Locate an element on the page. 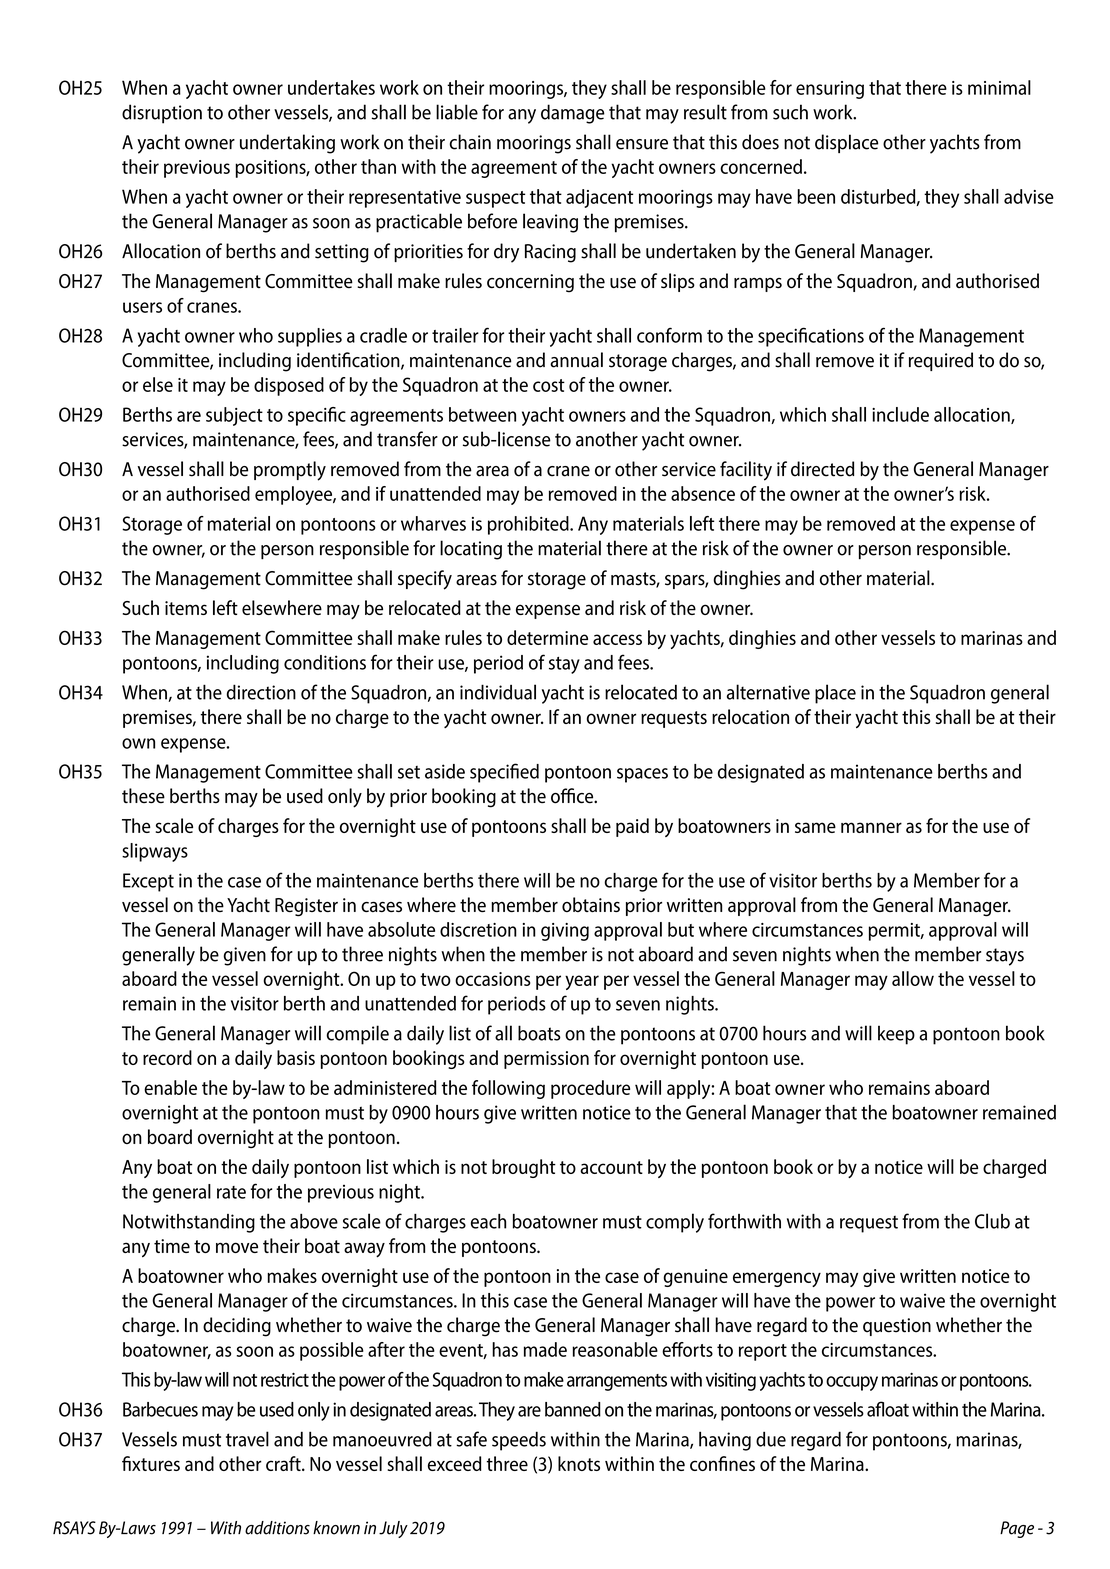 This image has width=1110, height=1569. access is located at coordinates (617, 639).
